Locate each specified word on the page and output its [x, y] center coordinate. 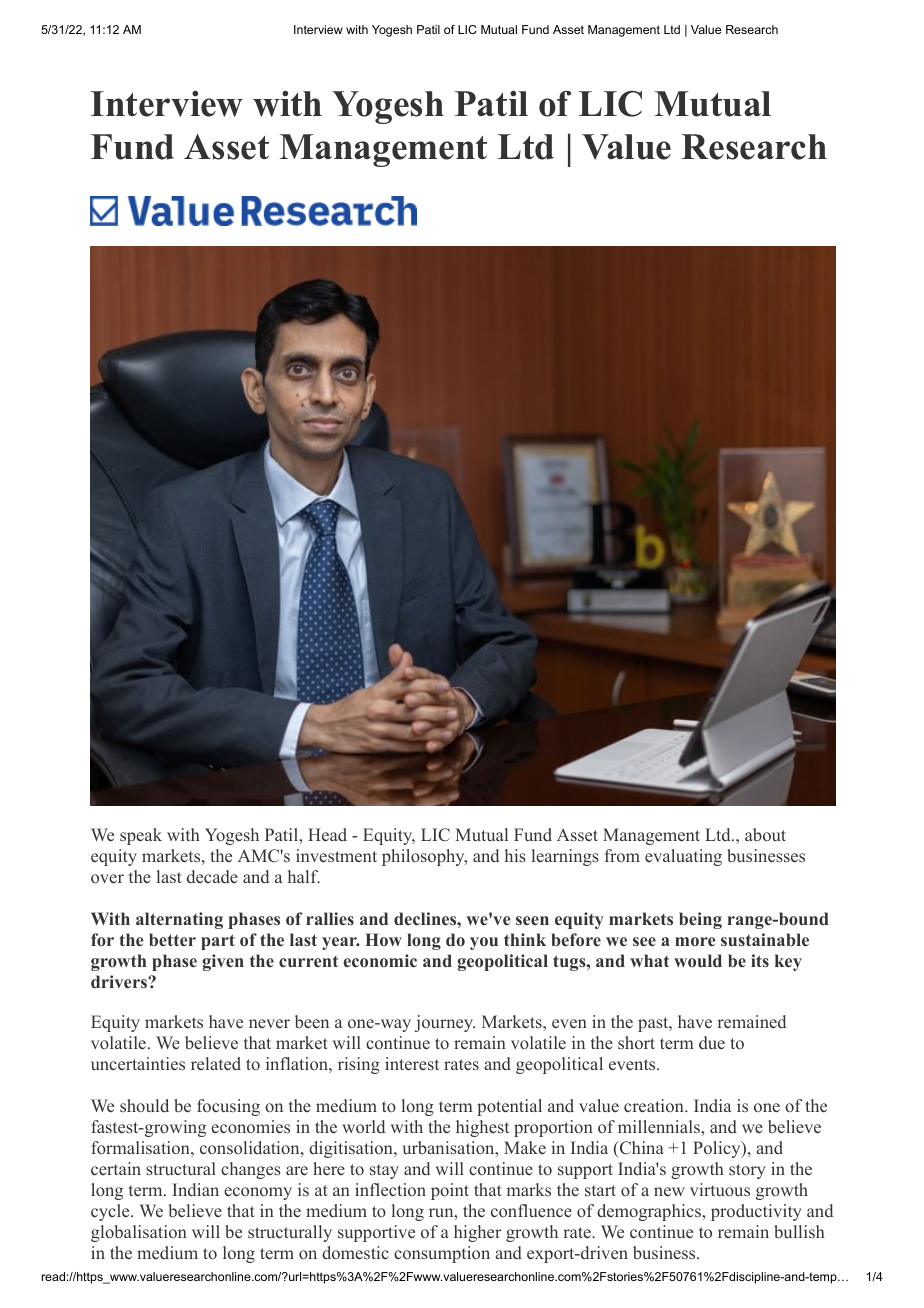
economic [380, 960]
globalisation [139, 1233]
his [515, 855]
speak [141, 836]
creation [655, 1106]
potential [509, 1107]
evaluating [683, 857]
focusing [228, 1107]
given [223, 962]
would [698, 960]
